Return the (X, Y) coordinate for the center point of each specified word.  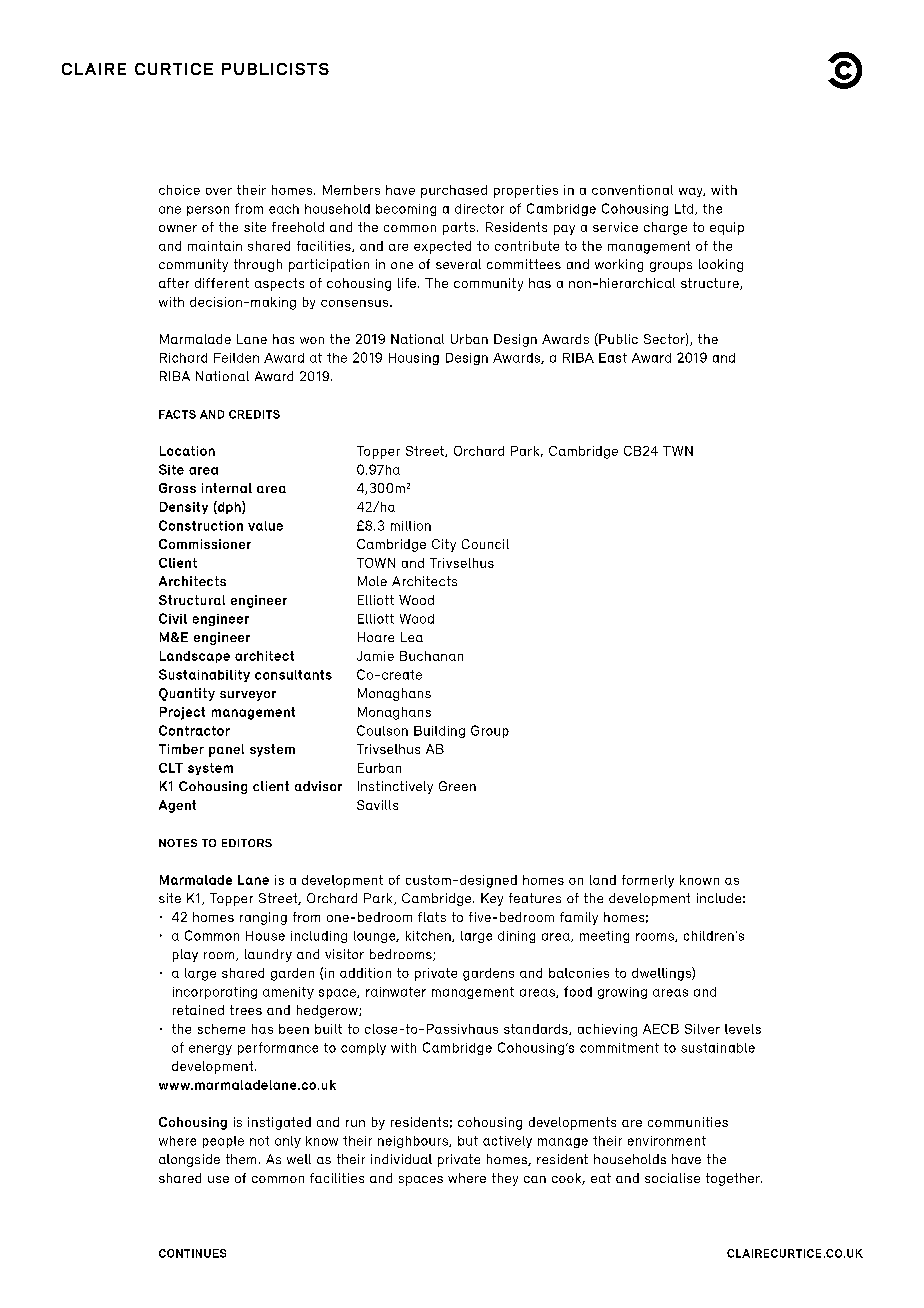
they (505, 1179)
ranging (263, 918)
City (444, 545)
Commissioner (205, 544)
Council (485, 544)
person (208, 211)
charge (665, 228)
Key (492, 899)
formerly (648, 881)
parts (460, 228)
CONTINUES (192, 1253)
